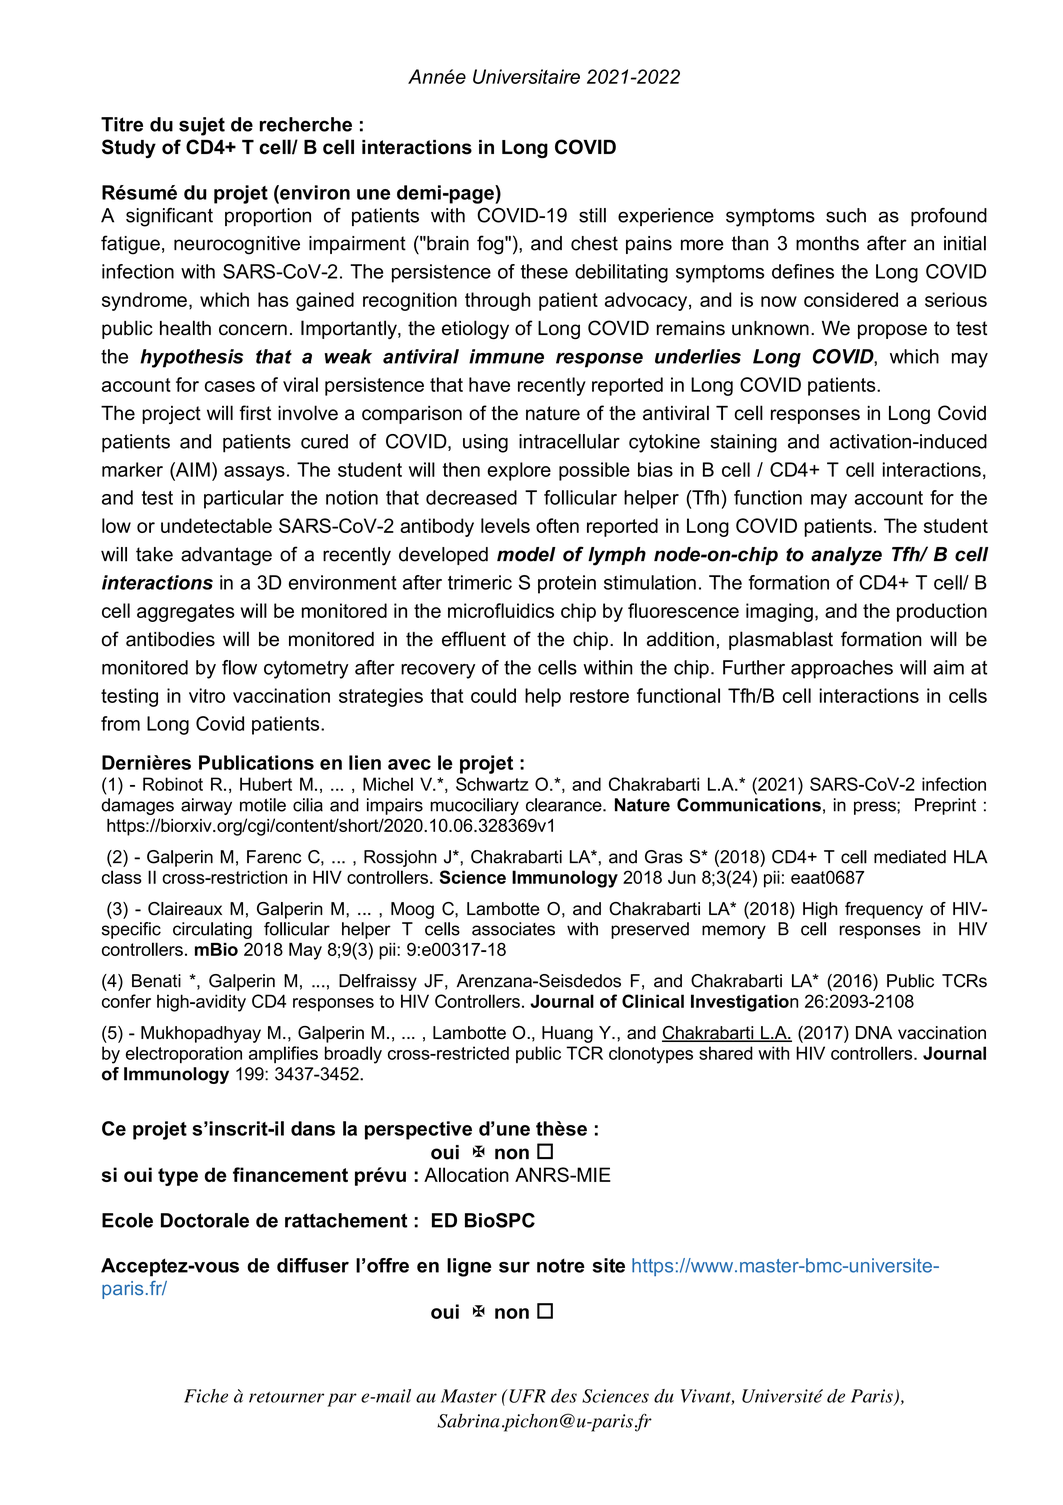 This document has width=1063, height=1505. What do you see at coordinates (564, 1396) in the document?
I see `des` at bounding box center [564, 1396].
